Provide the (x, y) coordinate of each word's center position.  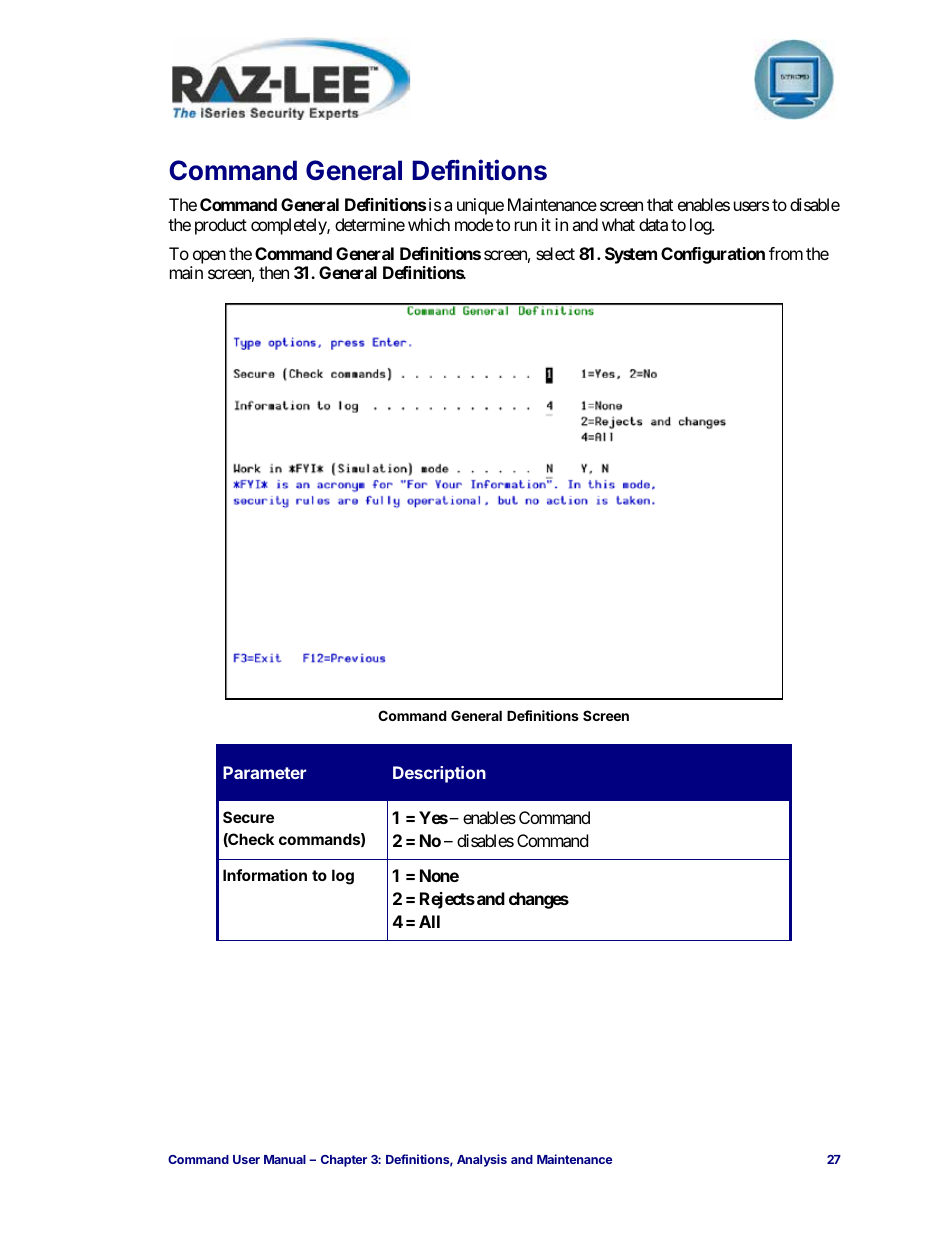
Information (265, 875)
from (786, 253)
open (209, 257)
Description (439, 774)
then (274, 272)
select (555, 253)
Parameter (264, 772)
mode (474, 224)
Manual (285, 1159)
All (429, 921)
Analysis (482, 1160)
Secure (248, 817)
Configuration (713, 255)
